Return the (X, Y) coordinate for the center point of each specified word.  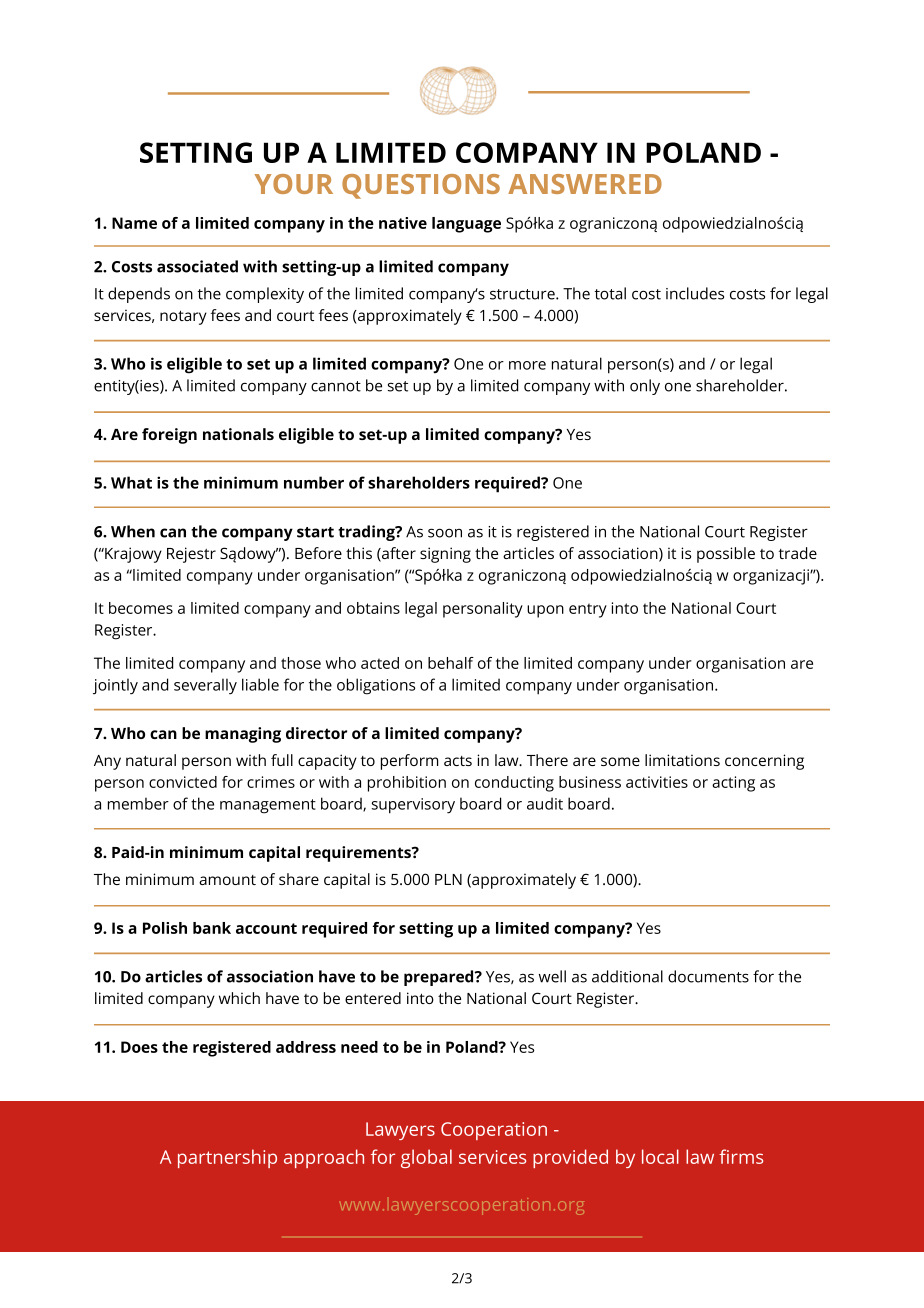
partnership (227, 1158)
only (645, 387)
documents (708, 976)
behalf (451, 663)
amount (227, 880)
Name (134, 223)
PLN (448, 879)
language (466, 225)
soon (445, 533)
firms (741, 1156)
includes (695, 293)
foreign (169, 436)
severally (205, 686)
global (426, 1158)
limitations (682, 760)
